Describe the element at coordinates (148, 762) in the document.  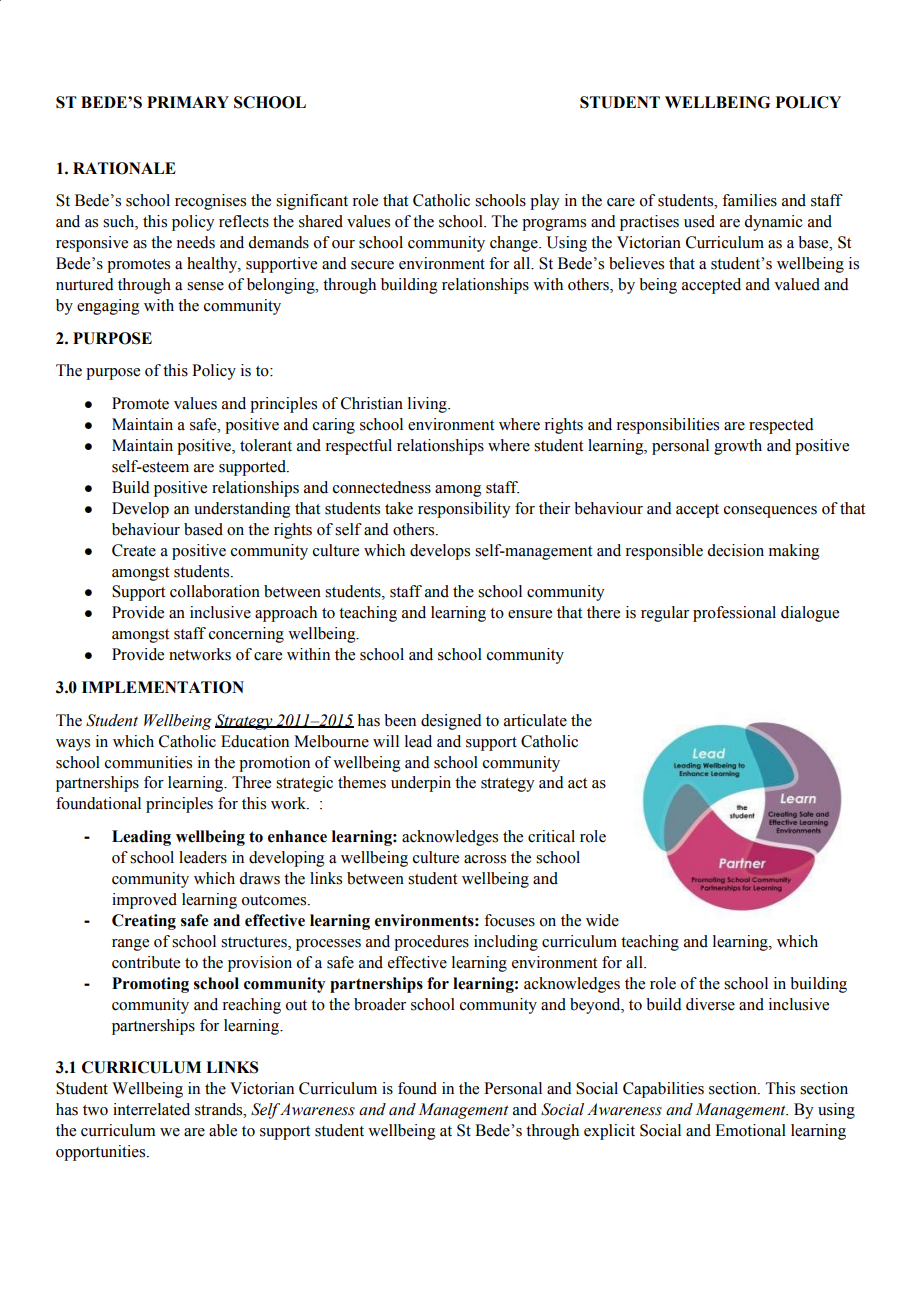
I see `communities` at that location.
